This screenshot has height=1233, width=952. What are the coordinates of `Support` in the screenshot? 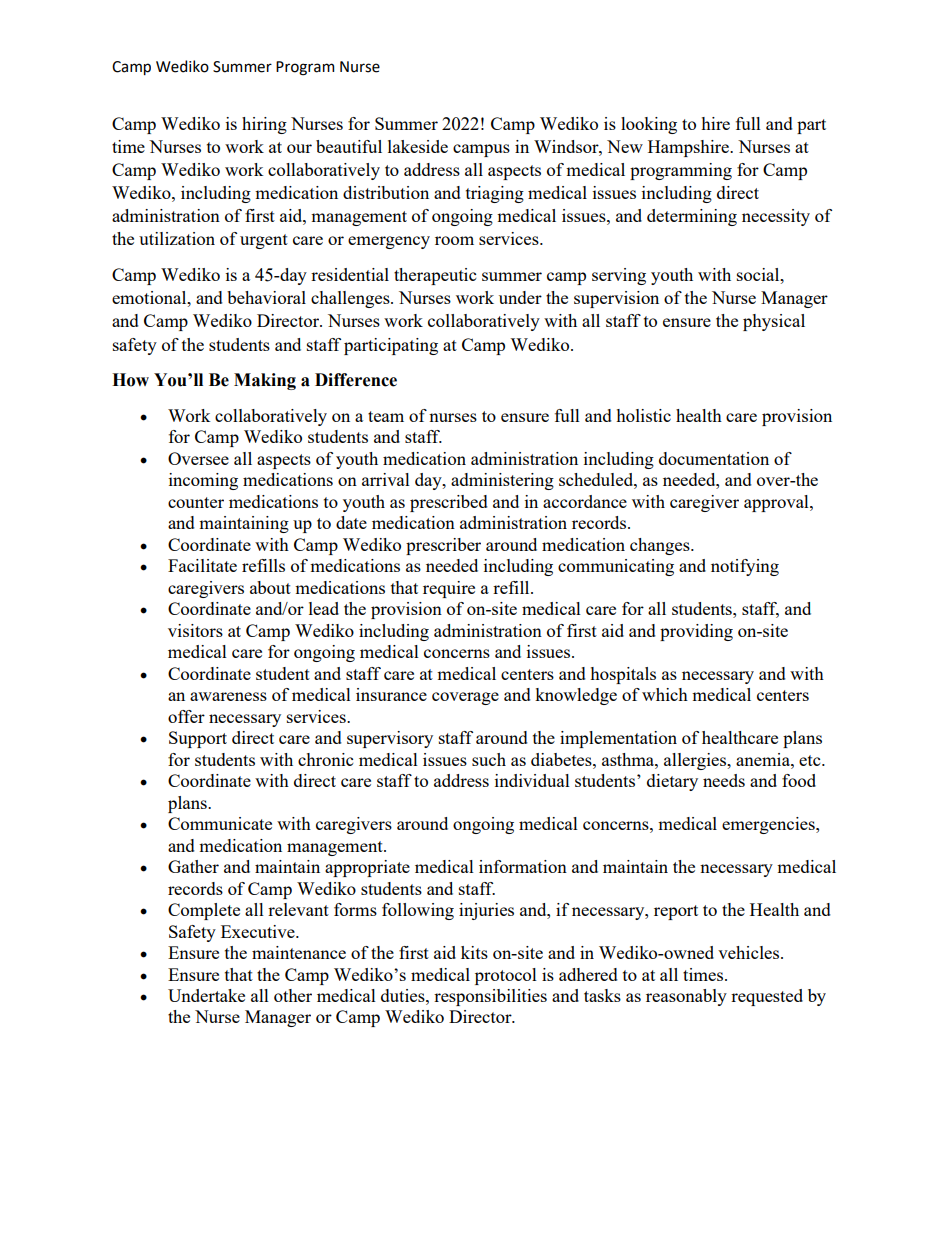 It's located at (198, 739).
